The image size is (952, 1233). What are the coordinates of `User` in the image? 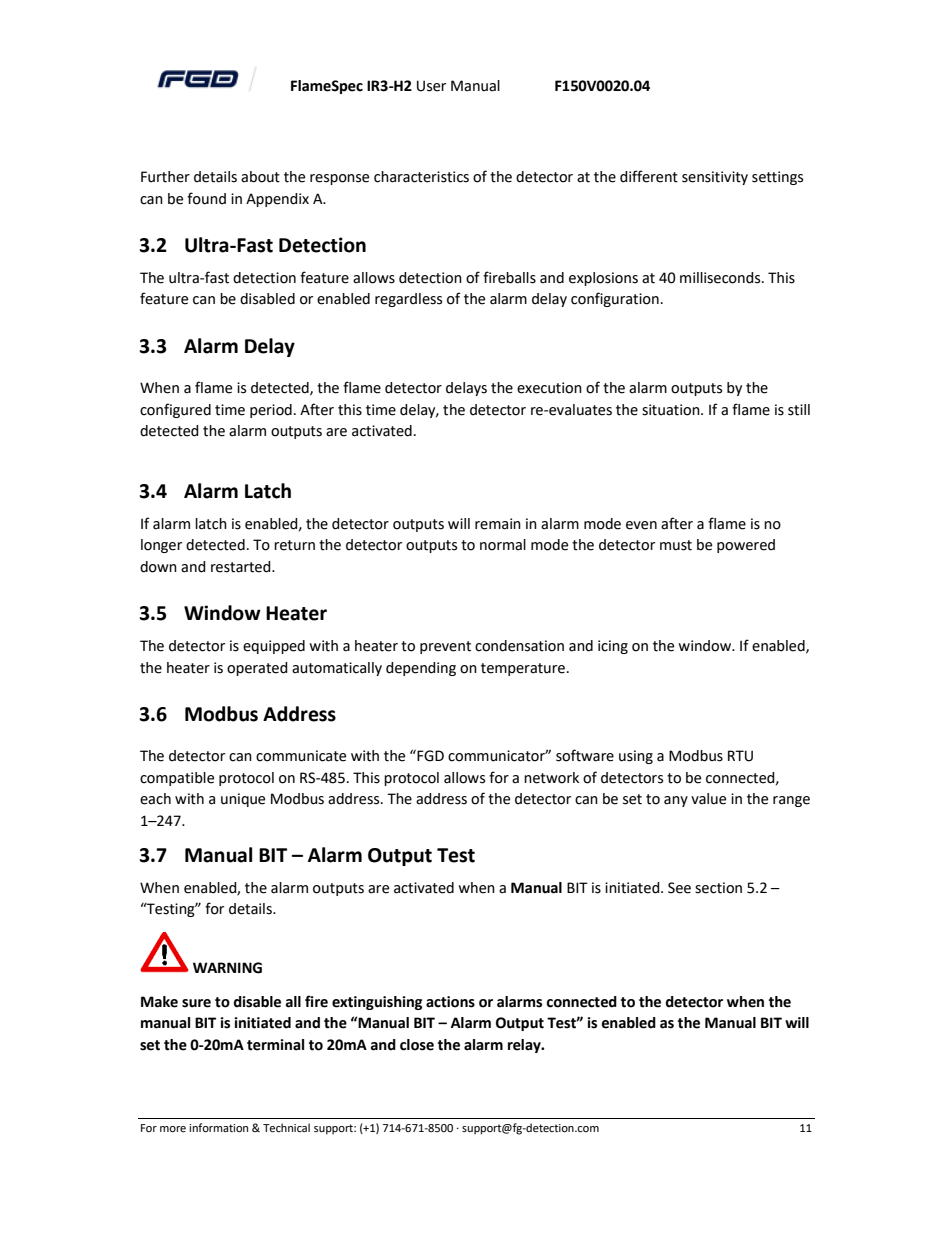 It's located at (431, 86).
